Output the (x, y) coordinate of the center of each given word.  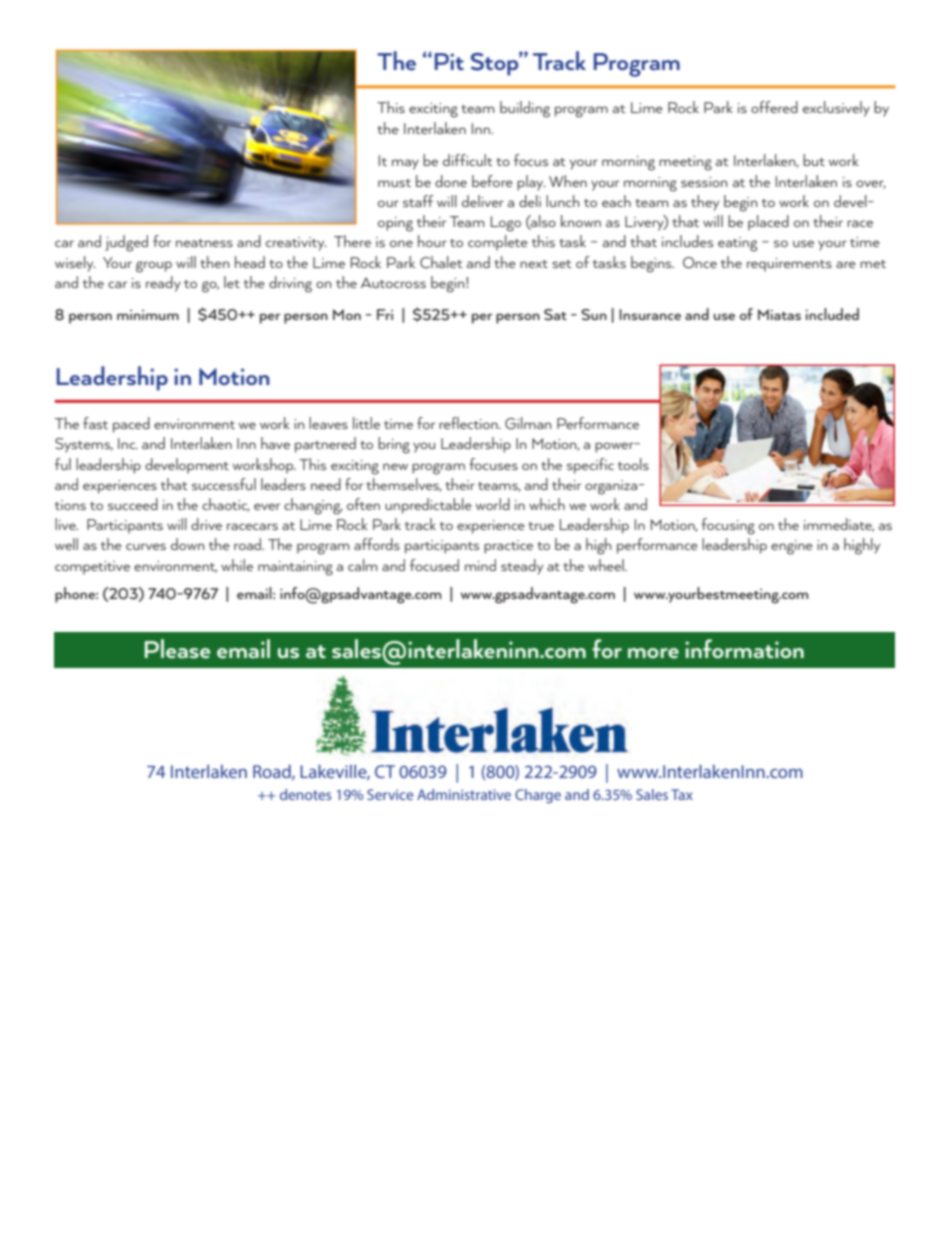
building (525, 109)
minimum (148, 315)
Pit (449, 61)
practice (508, 547)
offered (774, 107)
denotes (305, 794)
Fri (385, 314)
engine (792, 547)
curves (146, 546)
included (832, 314)
